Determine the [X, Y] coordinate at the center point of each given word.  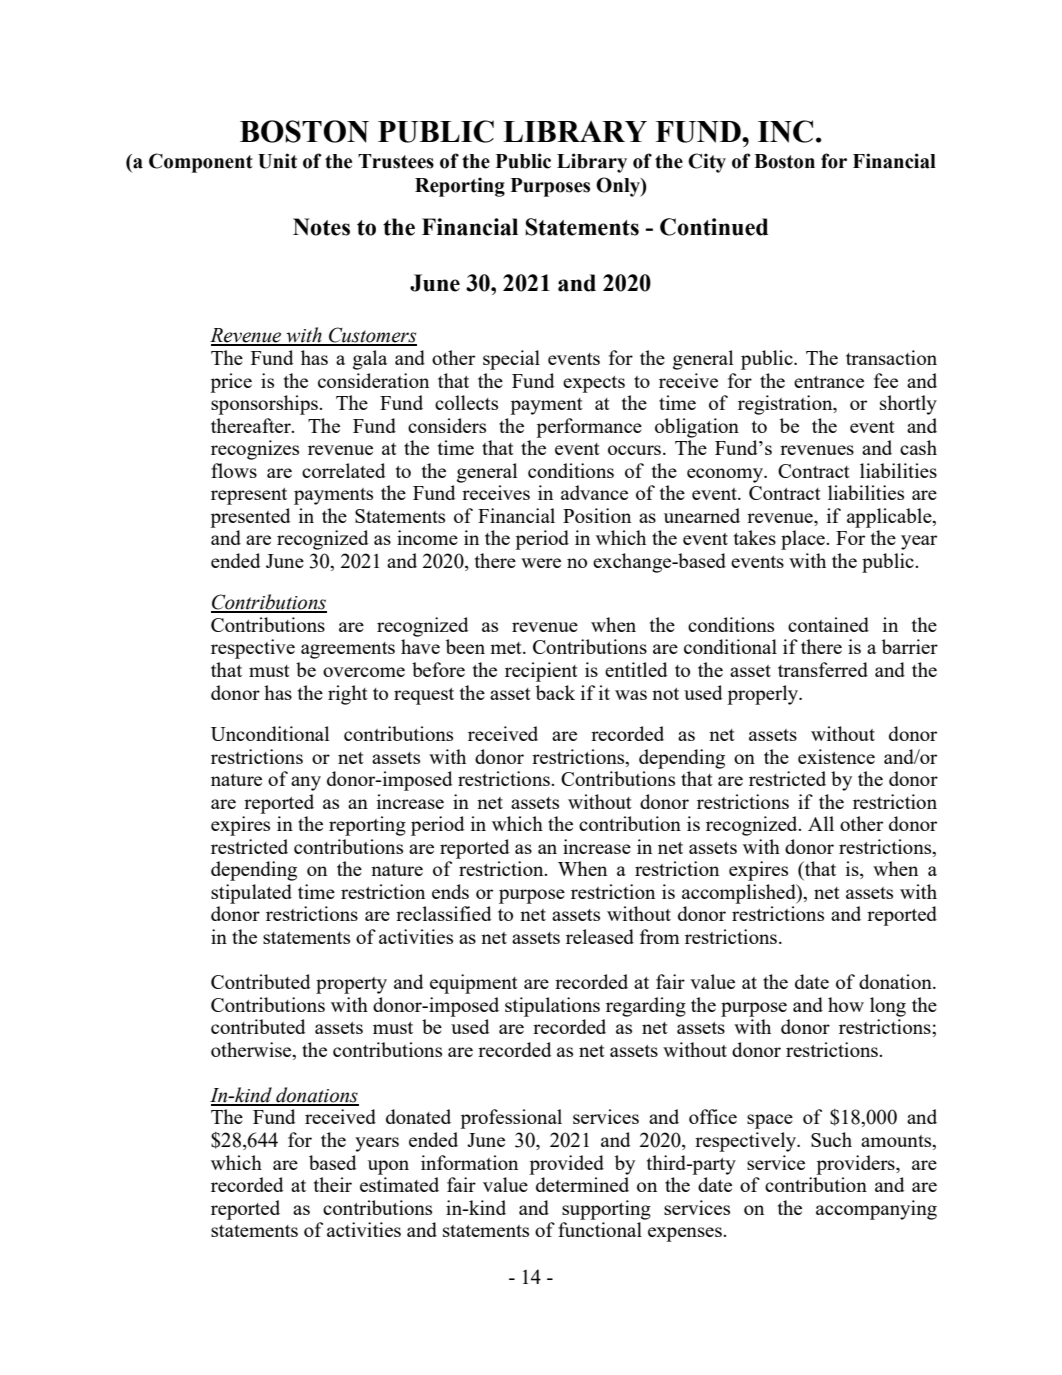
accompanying [876, 1210]
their [333, 1184]
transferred [823, 669]
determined [582, 1184]
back [555, 692]
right [348, 695]
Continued [714, 227]
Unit [277, 161]
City [707, 163]
